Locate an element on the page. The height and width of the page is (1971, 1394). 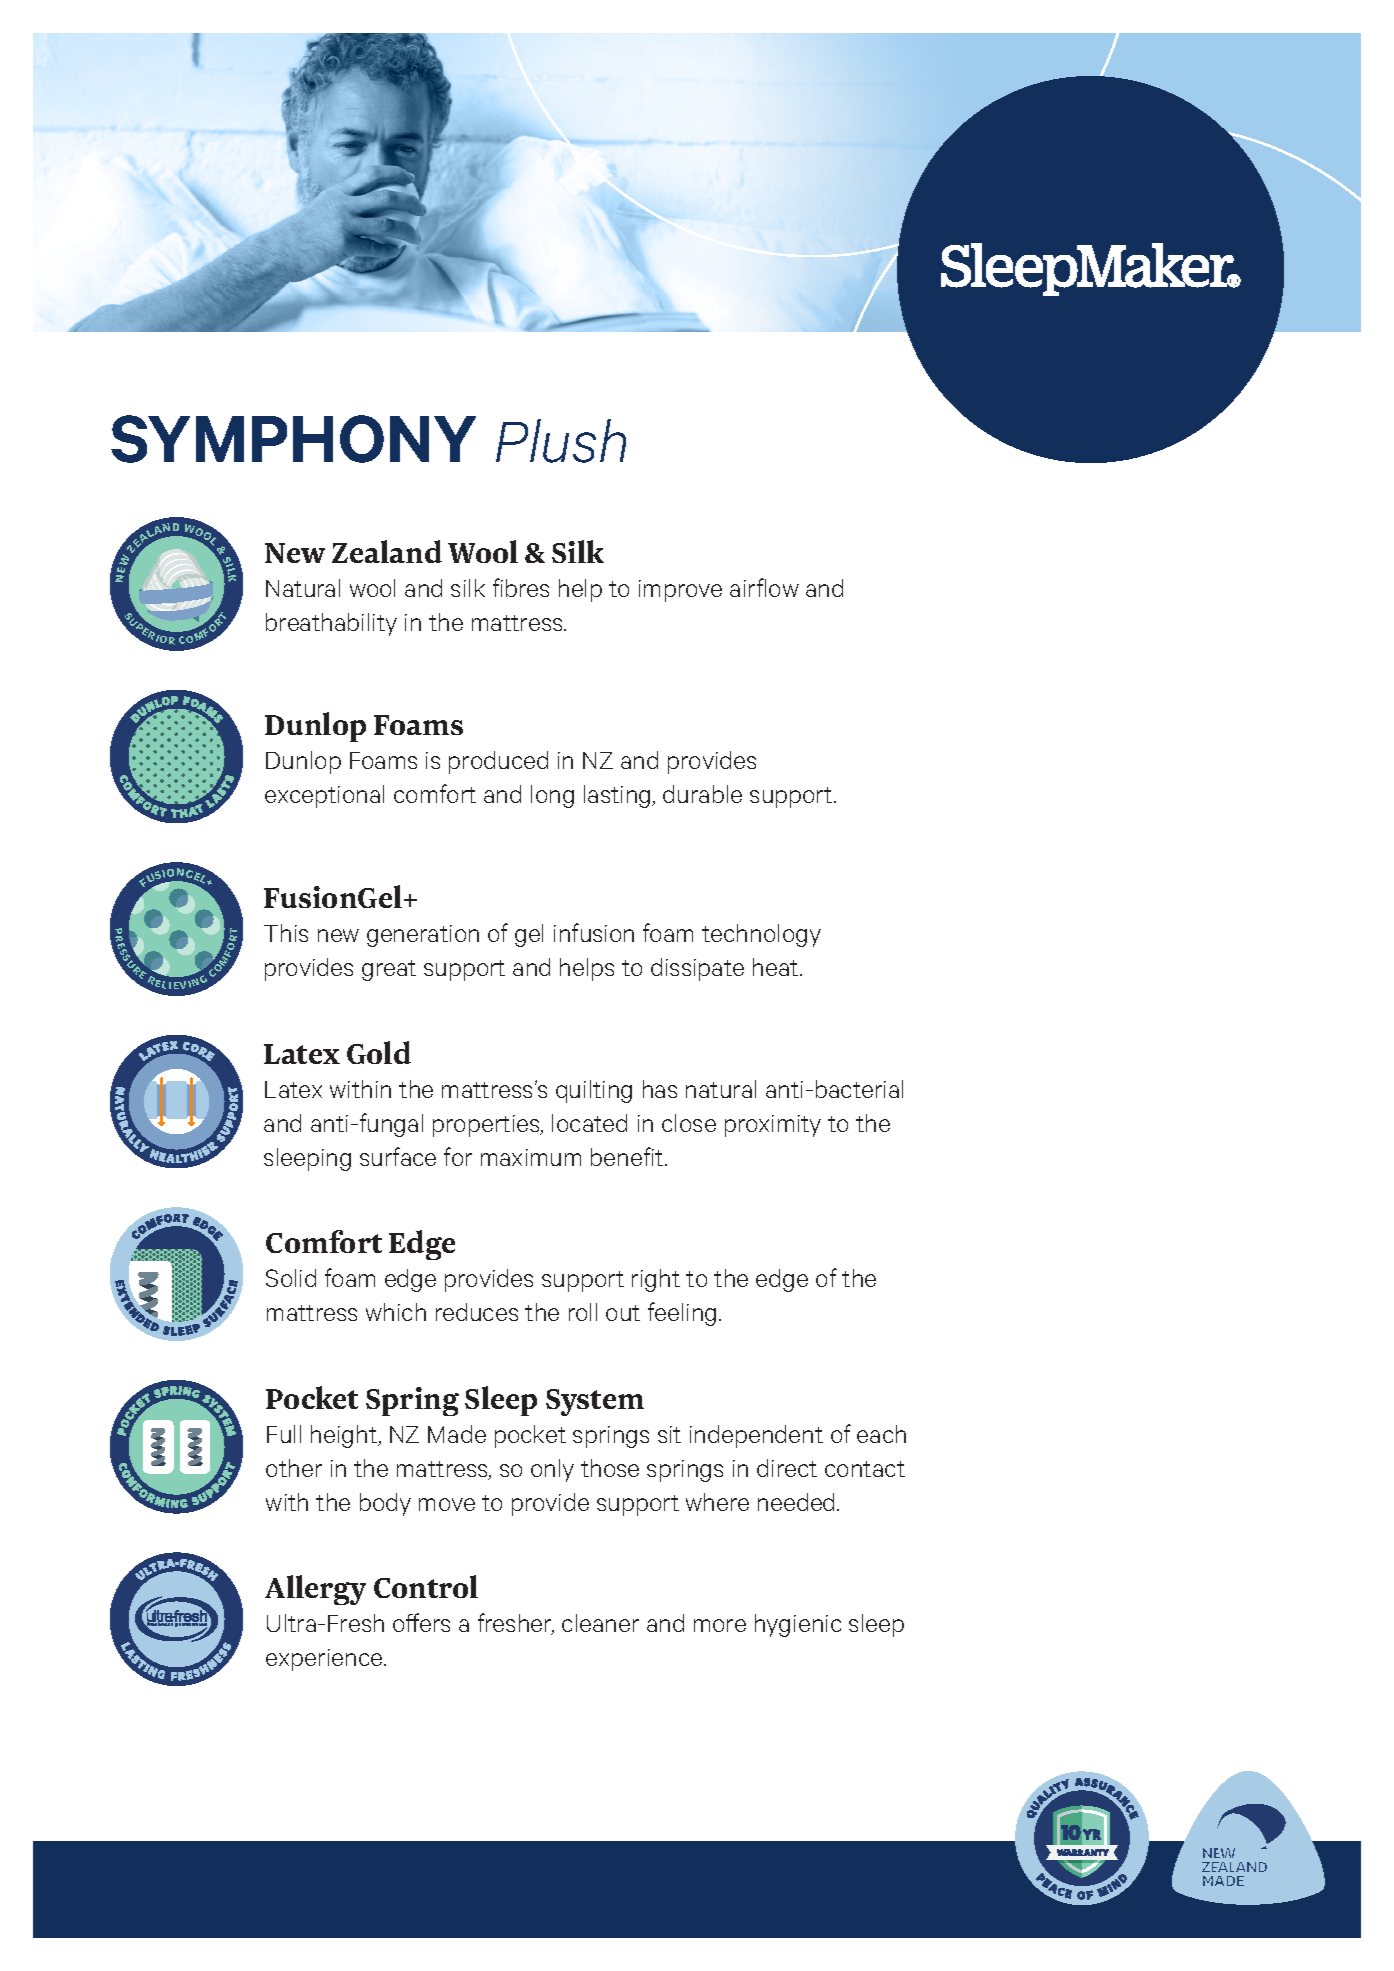
experience is located at coordinates (325, 1660).
